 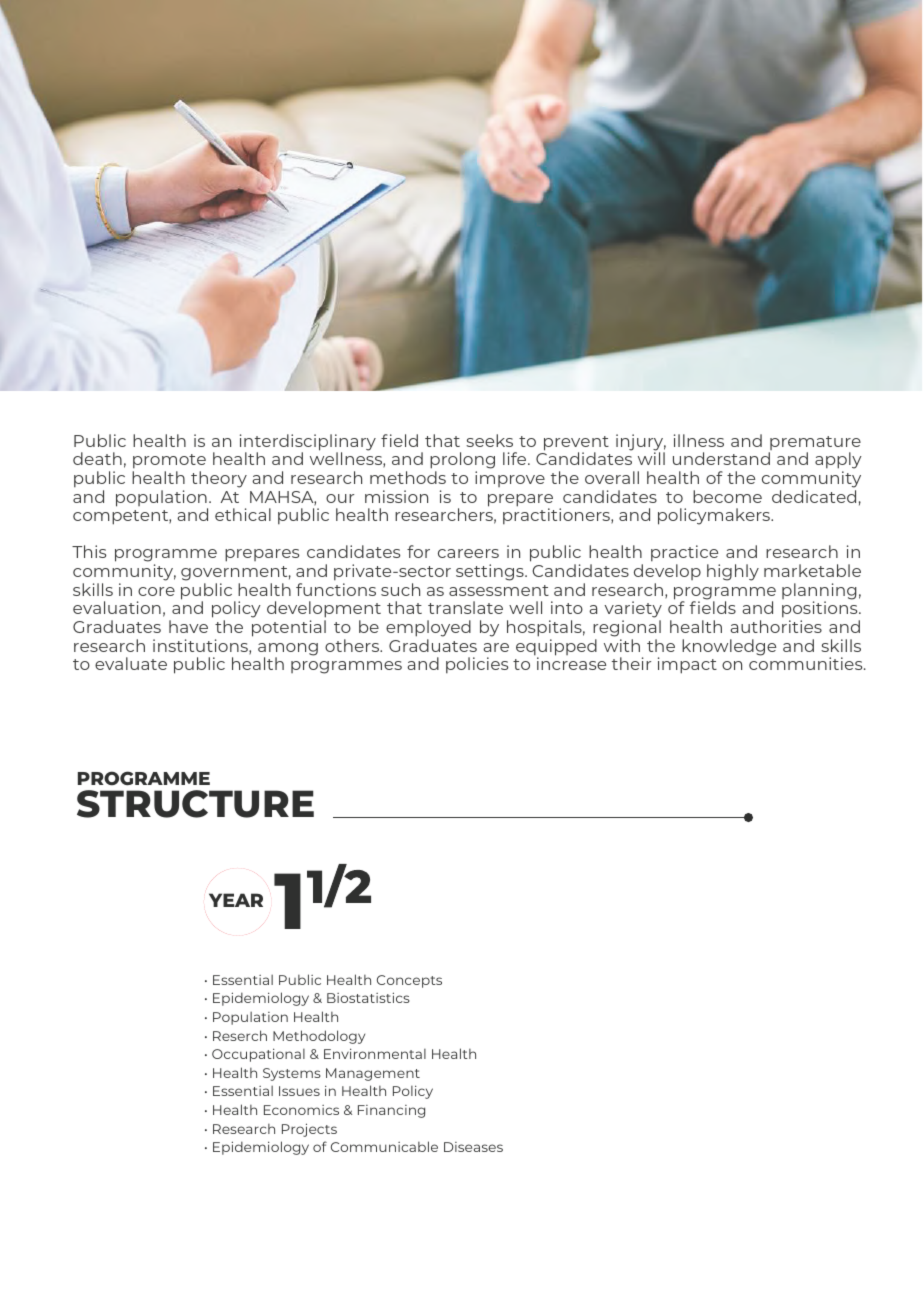 I want to click on prolong, so click(x=462, y=462).
